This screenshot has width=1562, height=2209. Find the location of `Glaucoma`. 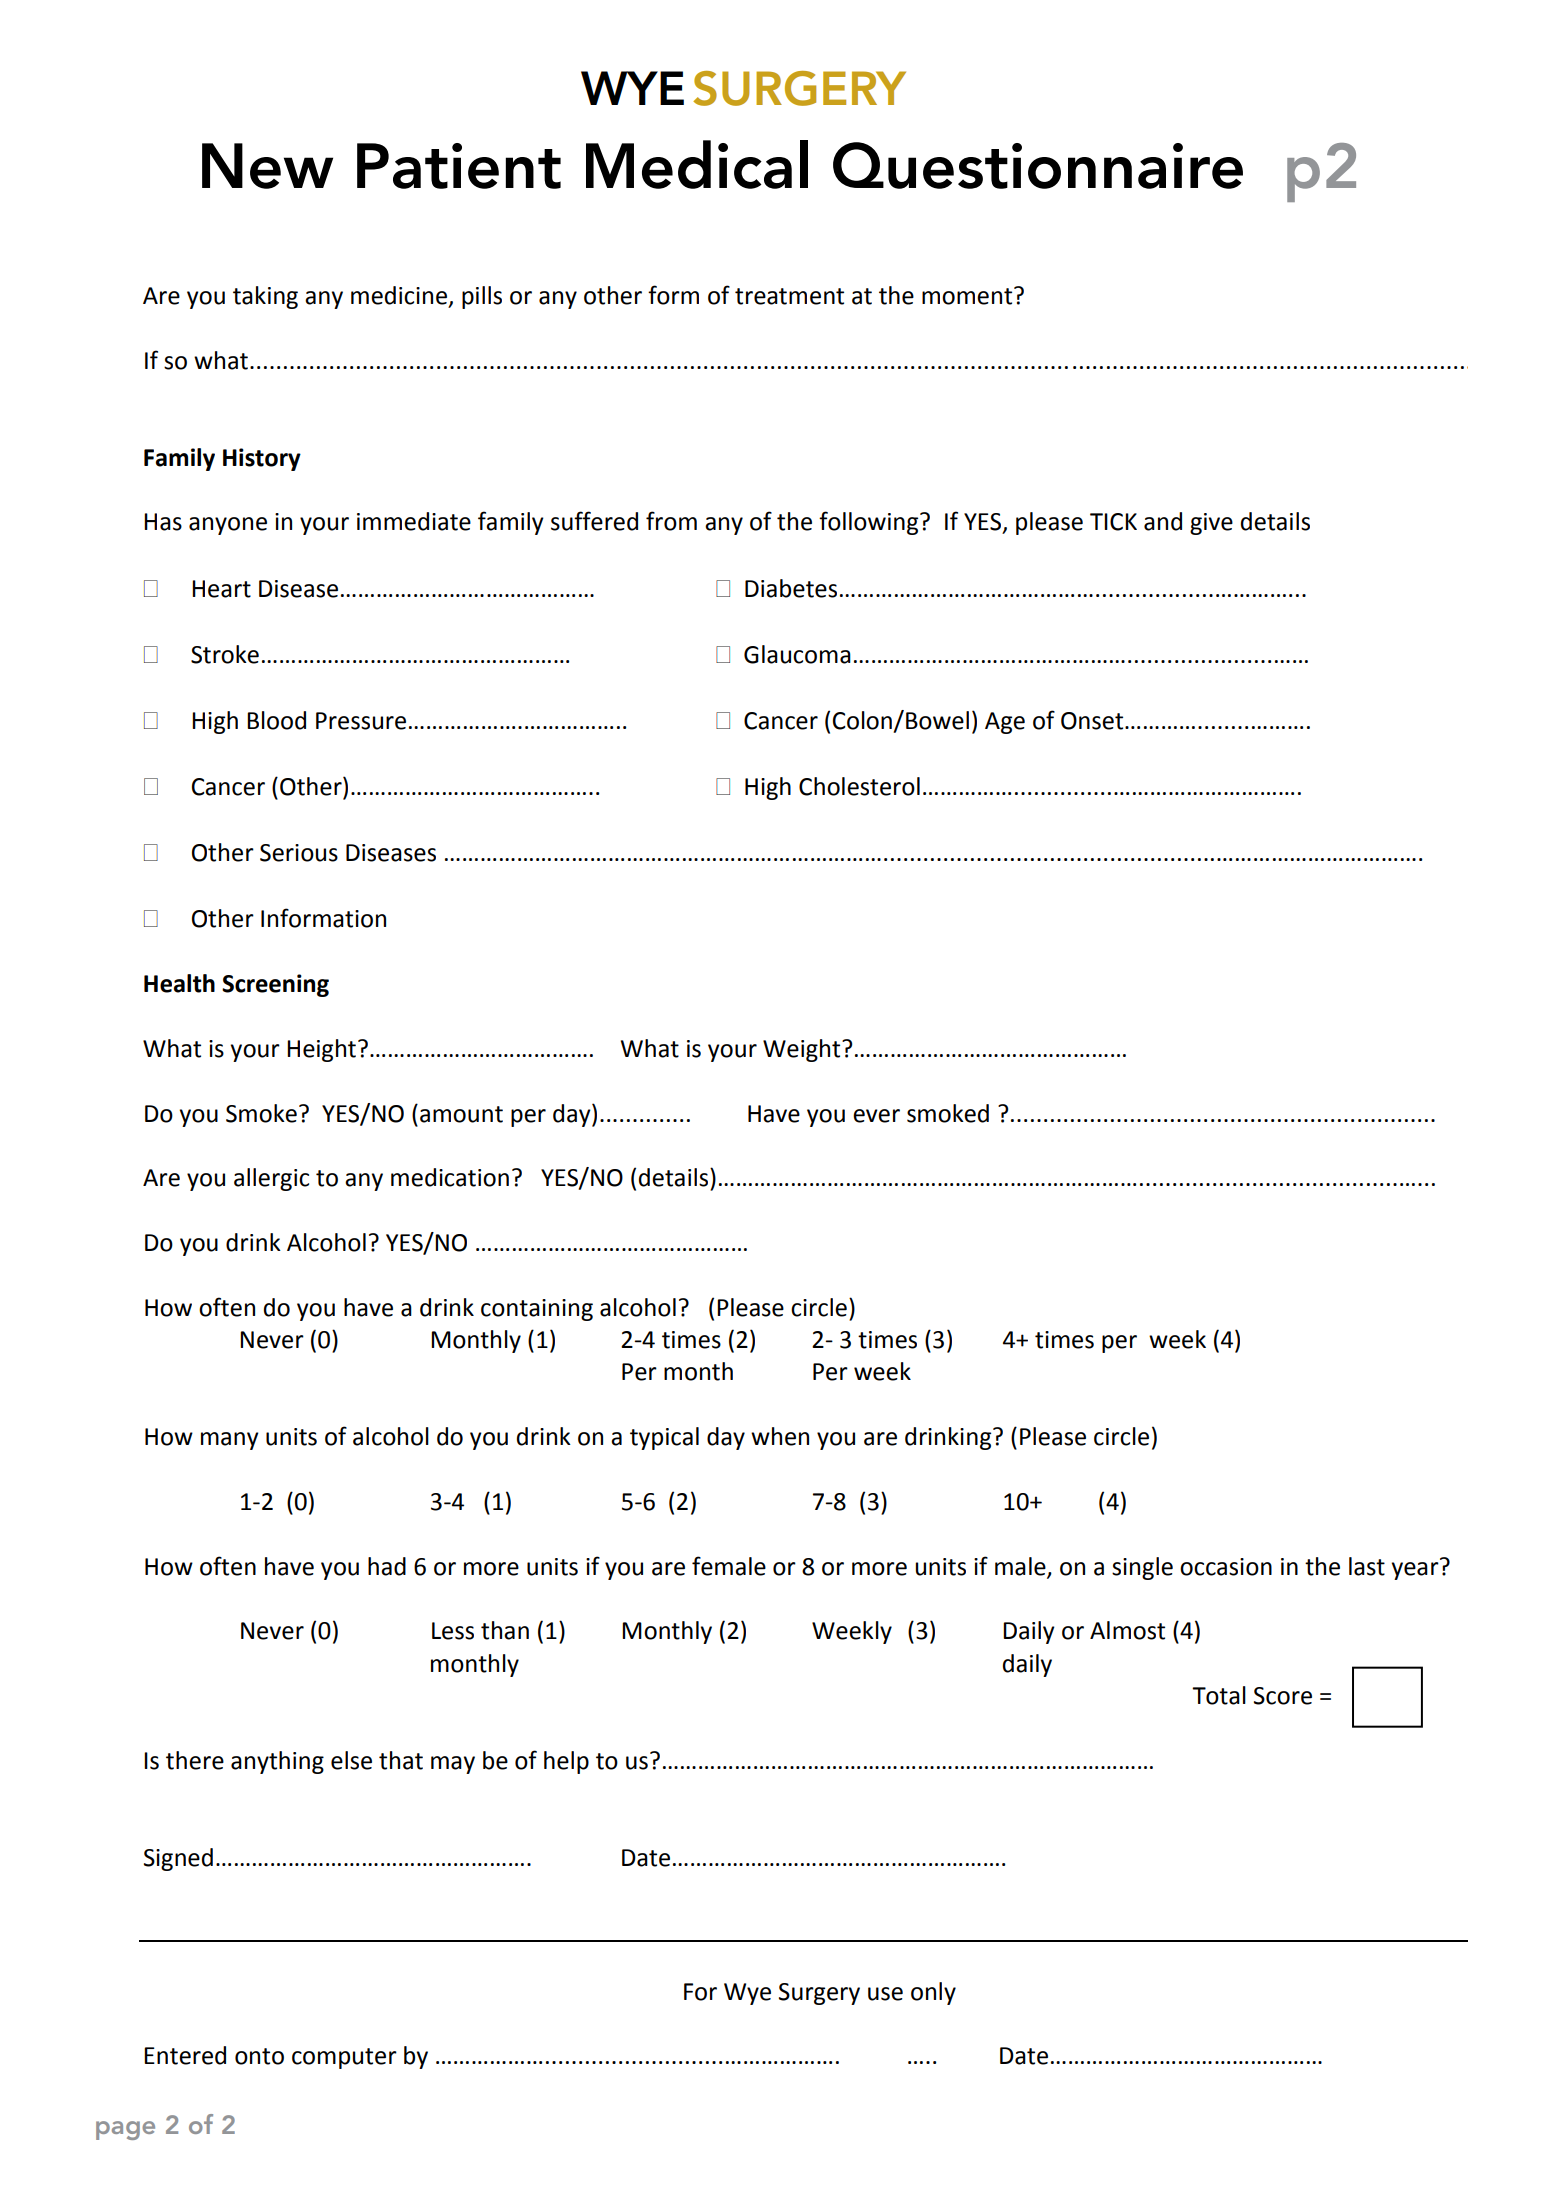

Glaucoma is located at coordinates (797, 654).
